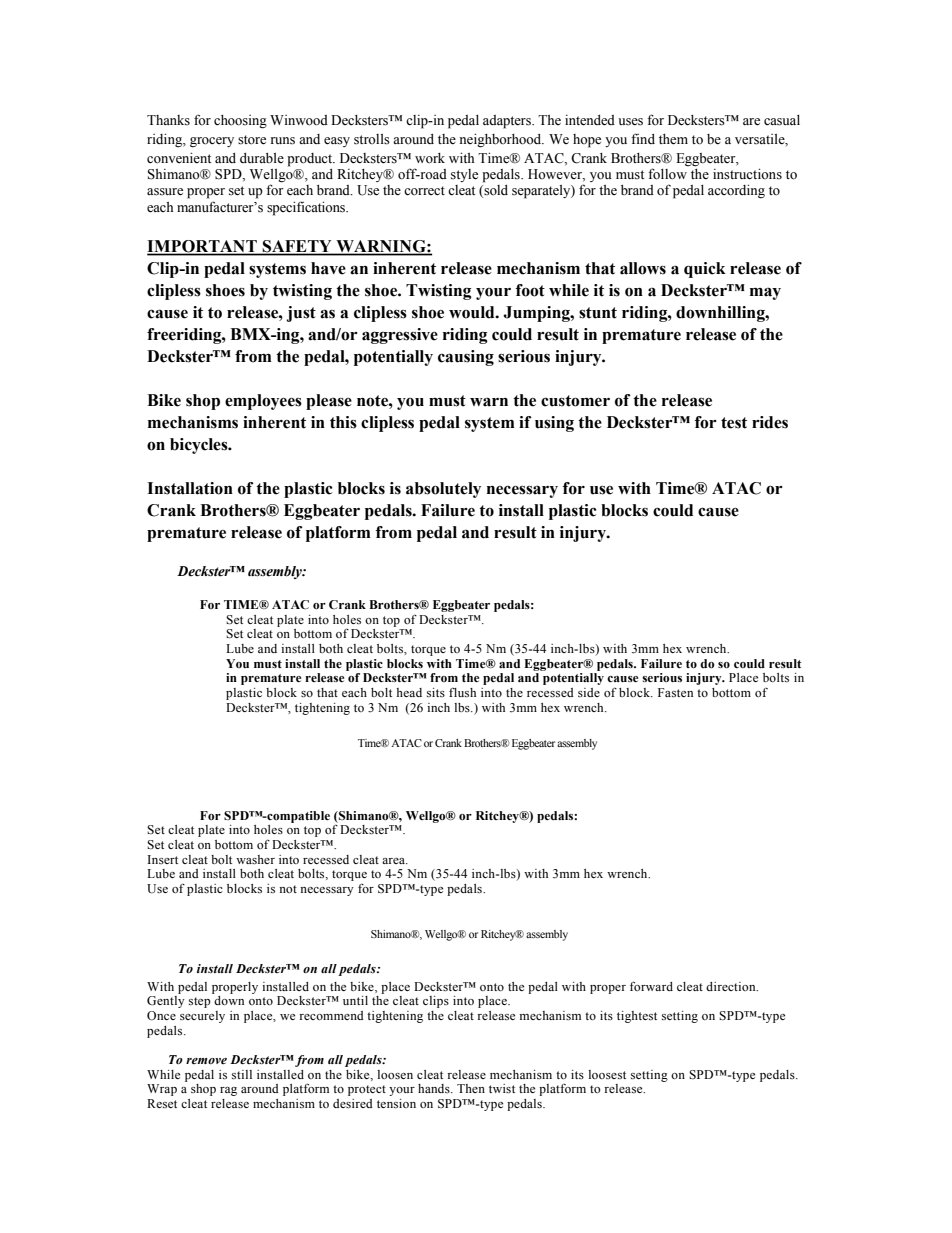 Image resolution: width=952 pixels, height=1233 pixels. Describe the element at coordinates (409, 692) in the screenshot. I see `head` at that location.
